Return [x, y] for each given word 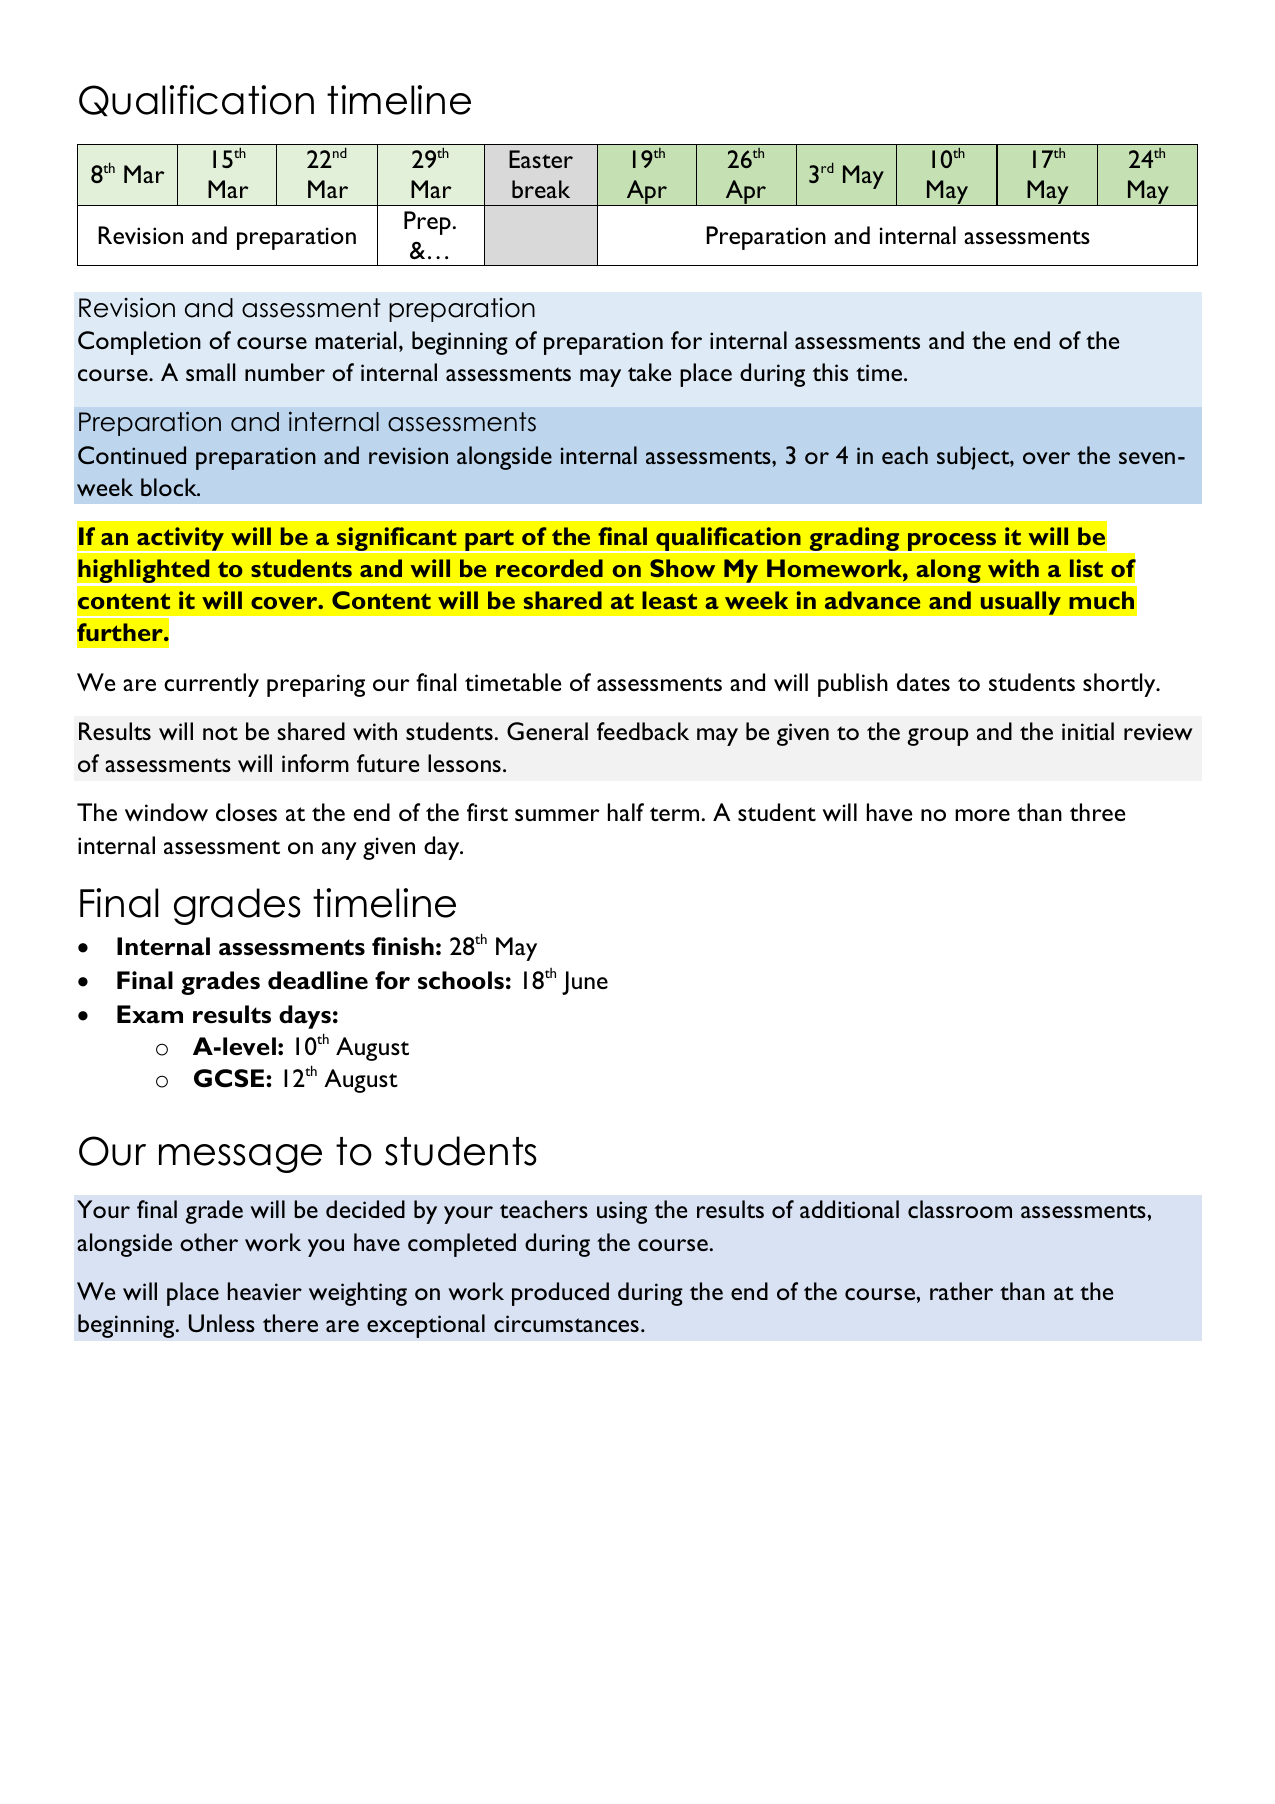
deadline [318, 980]
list [1086, 568]
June [585, 983]
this [830, 372]
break [541, 189]
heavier [265, 1291]
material [356, 340]
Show [682, 568]
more [982, 815]
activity [181, 540]
